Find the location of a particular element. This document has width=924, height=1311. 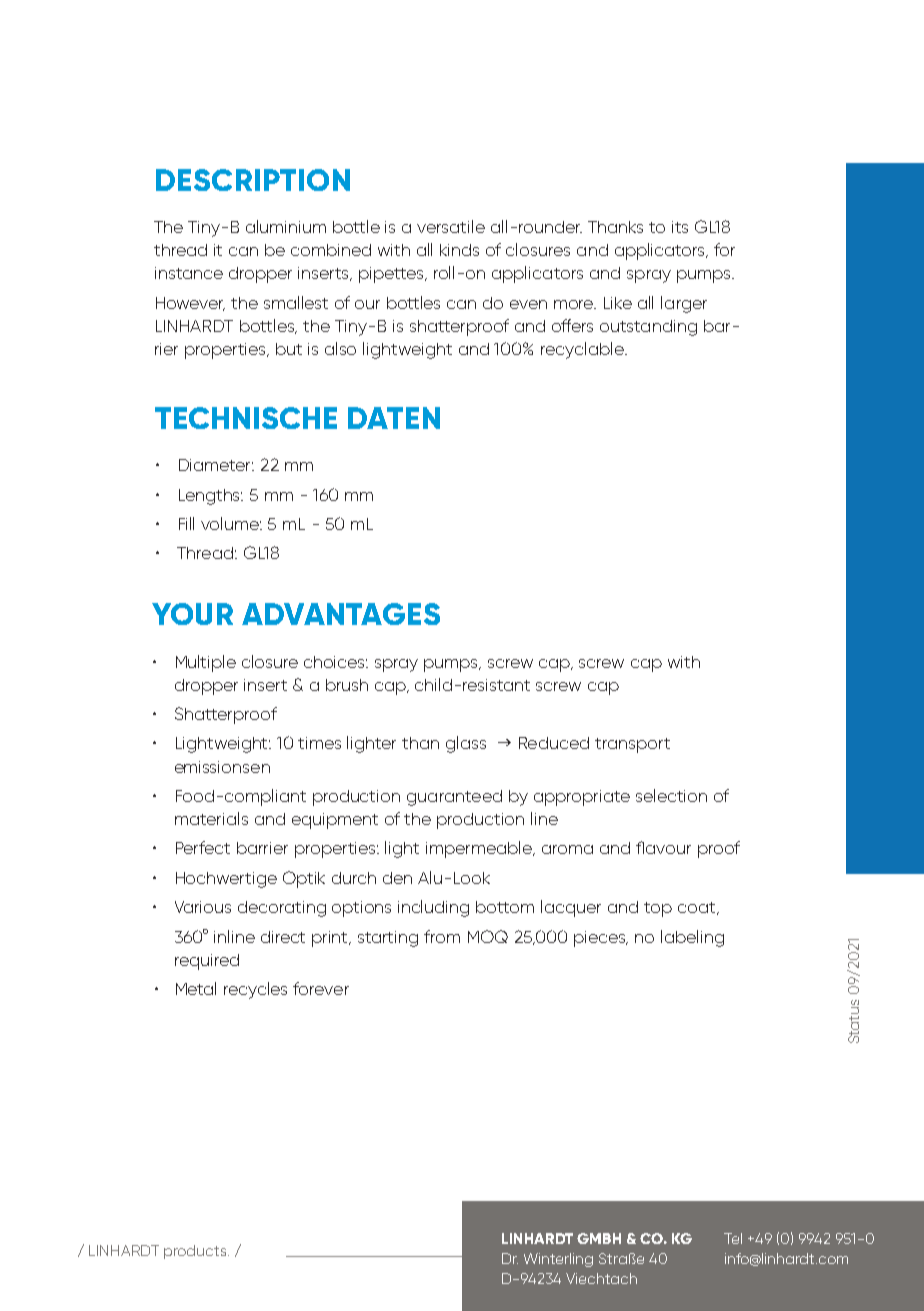

outstanding is located at coordinates (648, 328).
